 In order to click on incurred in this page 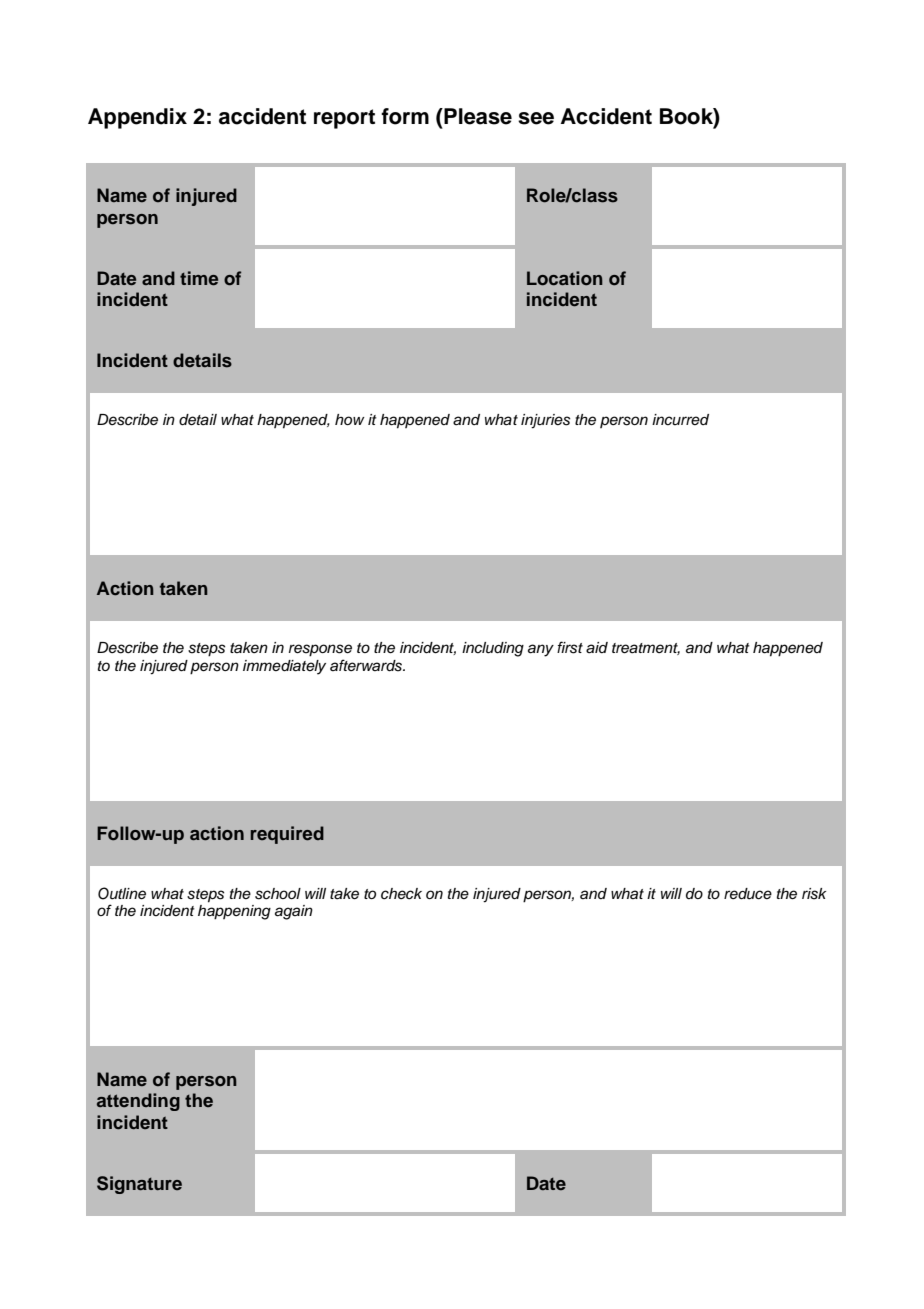, I will do `click(680, 420)`.
